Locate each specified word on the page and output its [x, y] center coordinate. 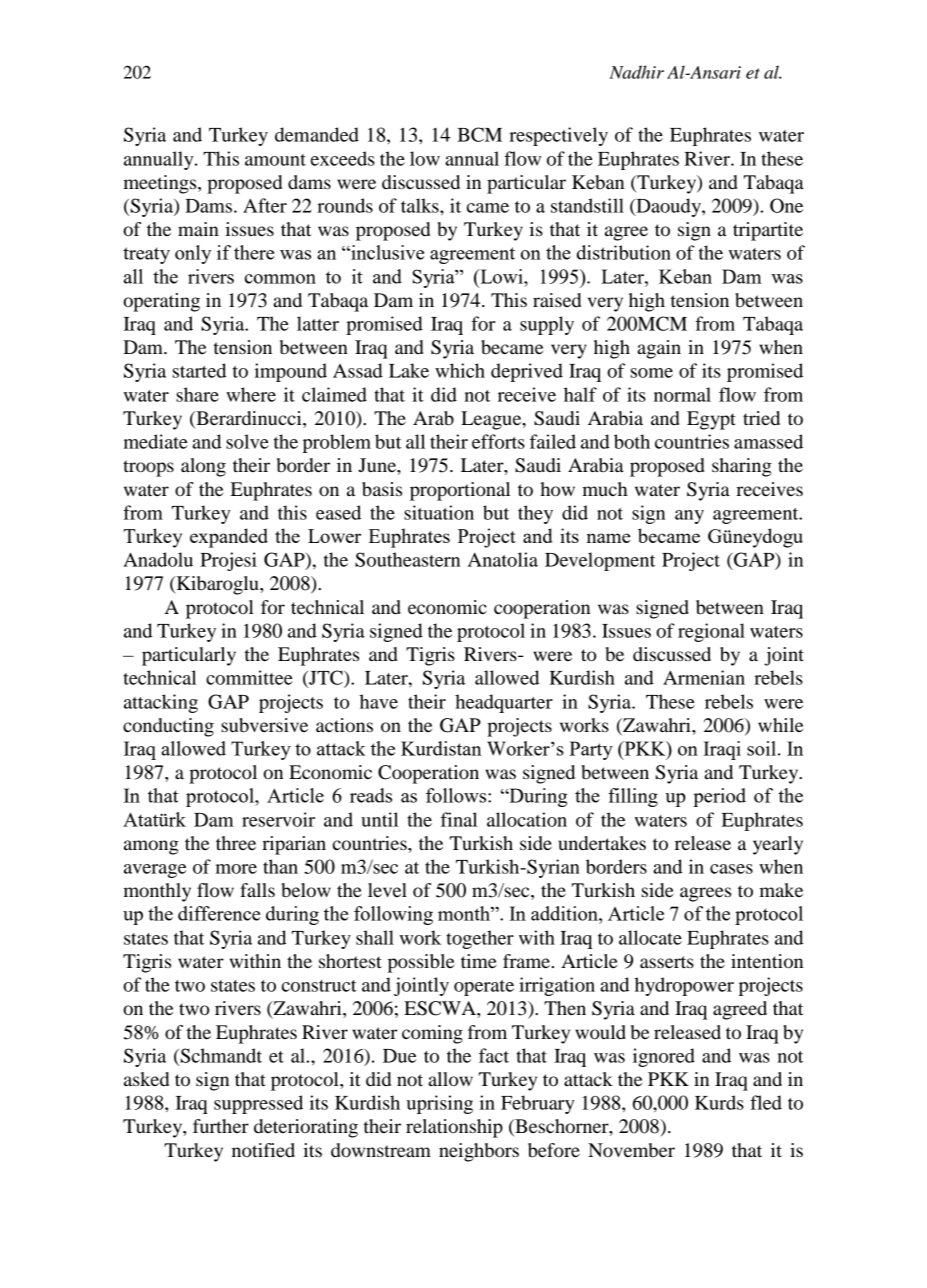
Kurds [719, 1102]
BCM [479, 134]
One [786, 205]
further [221, 1126]
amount [275, 160]
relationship [454, 1128]
